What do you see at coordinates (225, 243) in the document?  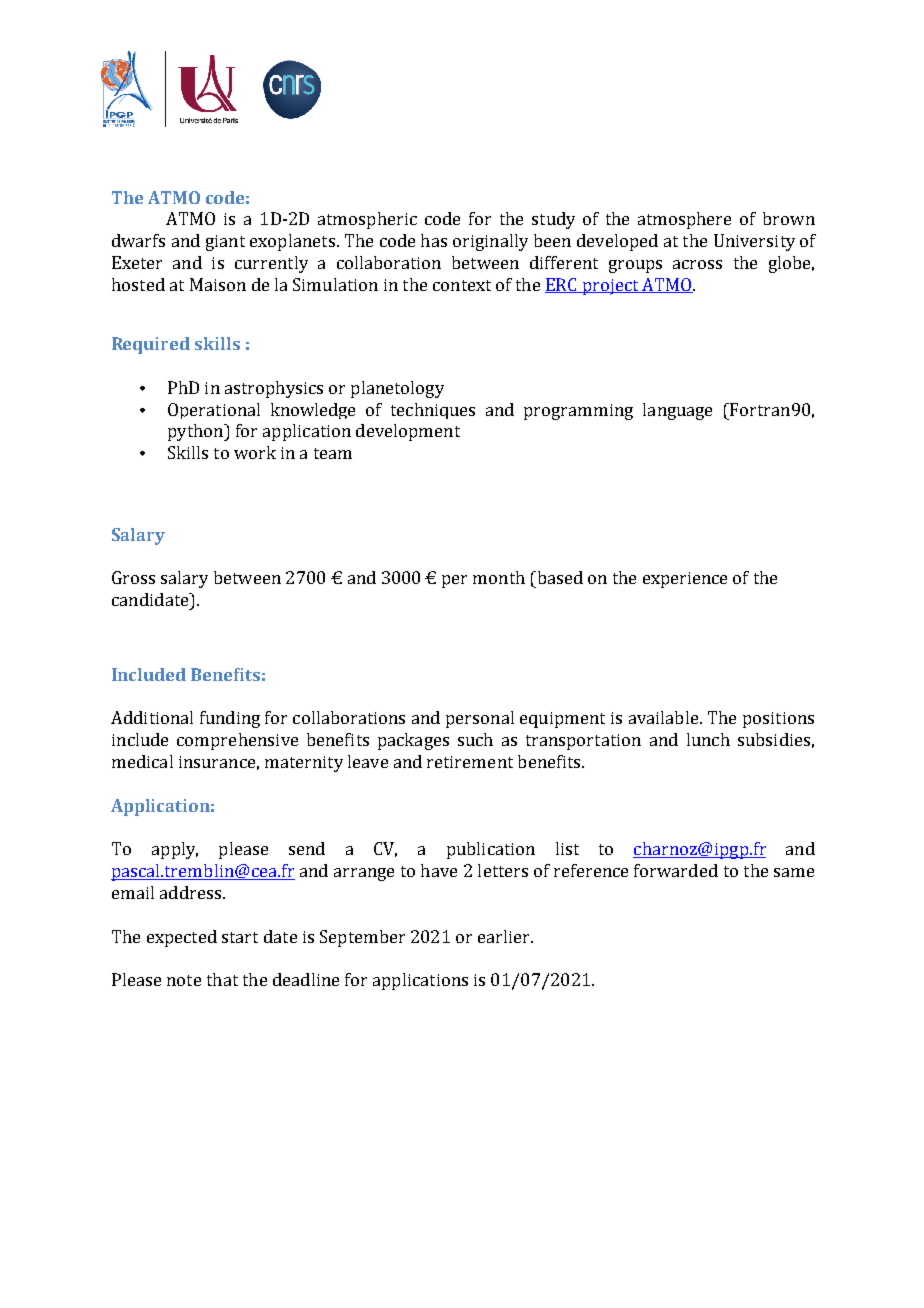 I see `giant` at bounding box center [225, 243].
